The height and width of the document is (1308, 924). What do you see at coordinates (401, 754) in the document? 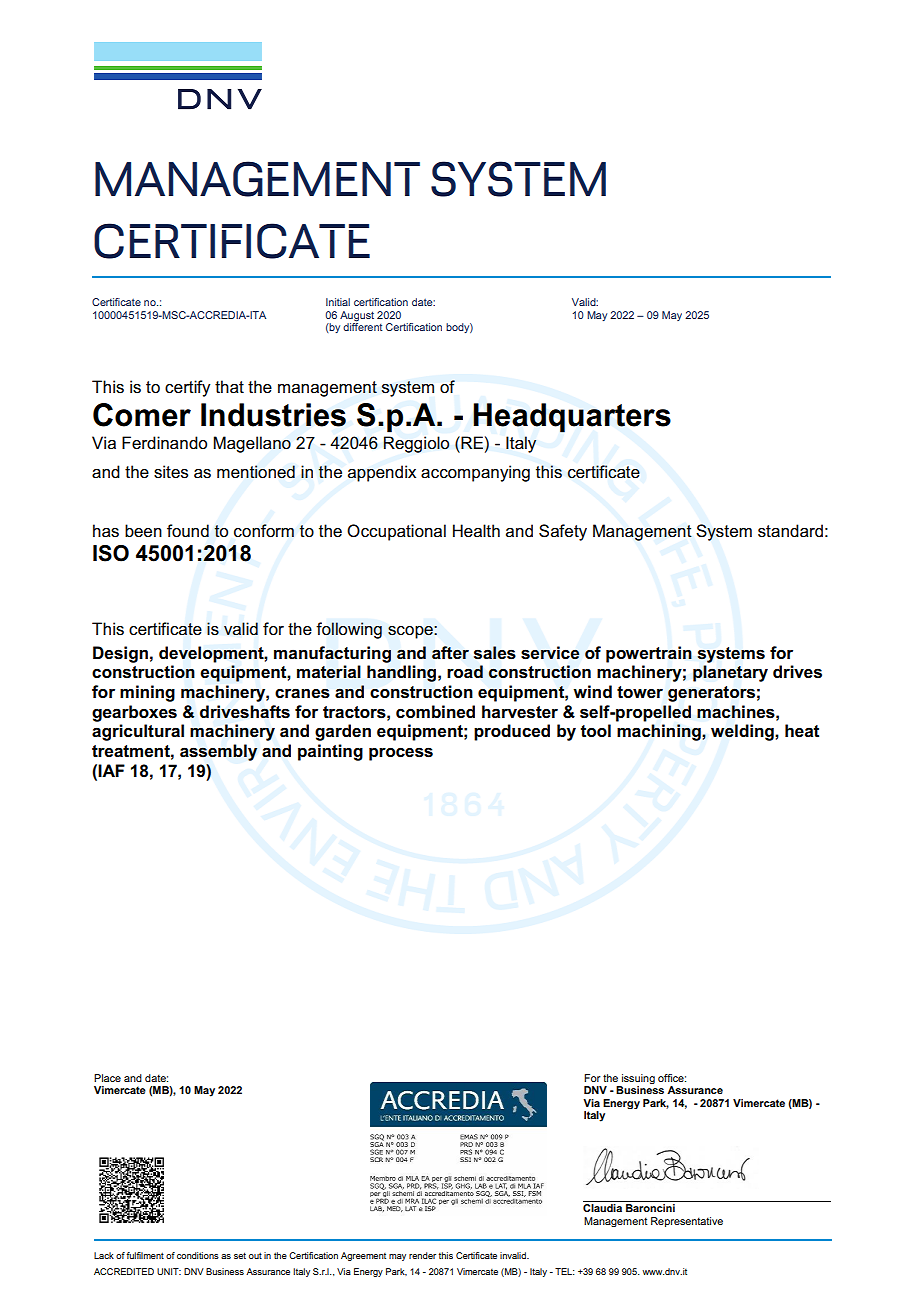
I see `process` at bounding box center [401, 754].
